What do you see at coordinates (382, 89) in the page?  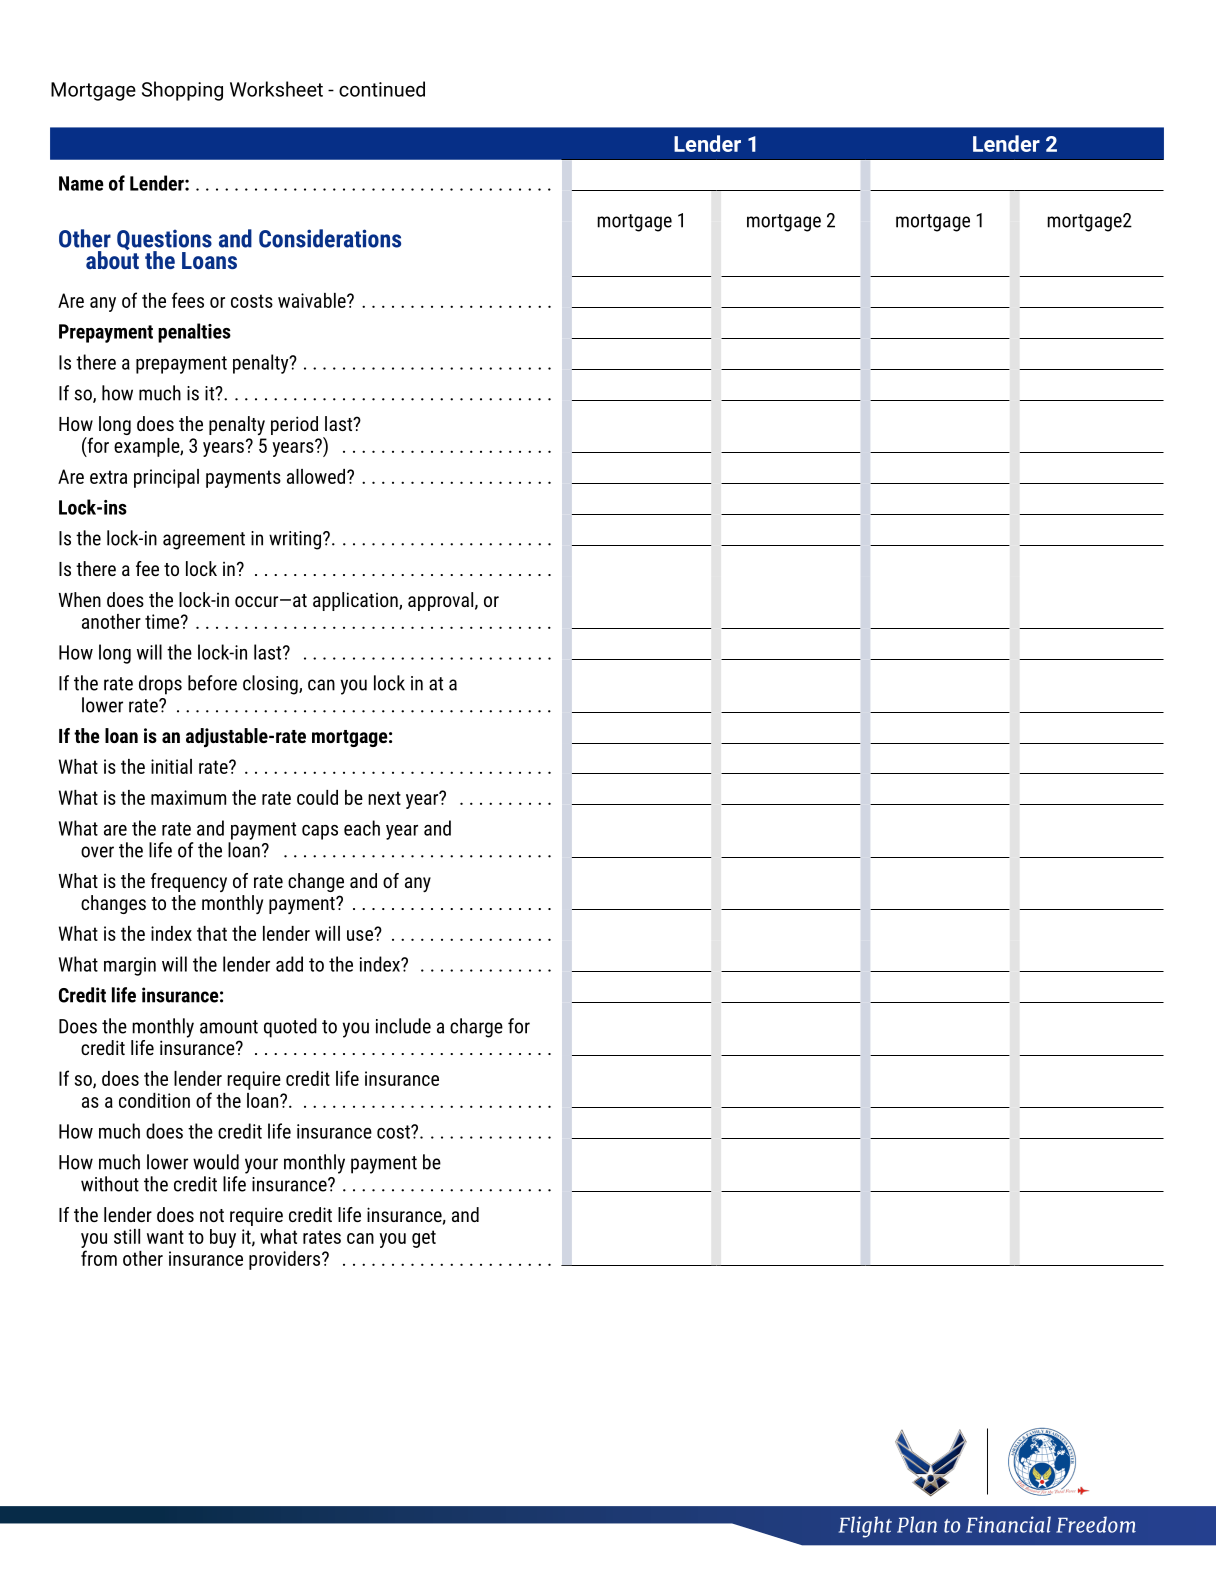 I see `continued` at bounding box center [382, 89].
